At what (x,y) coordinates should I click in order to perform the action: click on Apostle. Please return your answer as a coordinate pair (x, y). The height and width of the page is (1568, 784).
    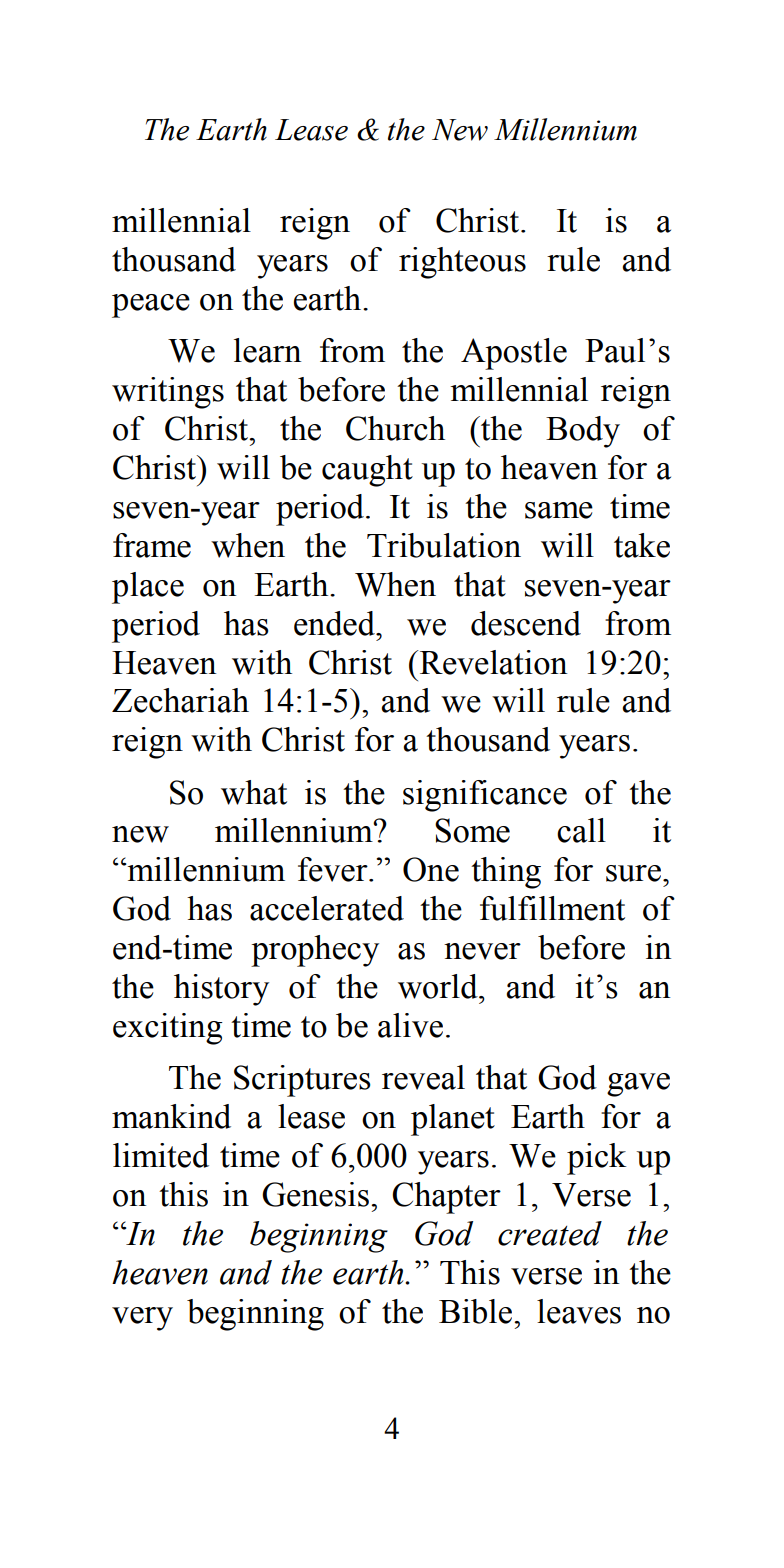
    Looking at the image, I should click on (514, 354).
